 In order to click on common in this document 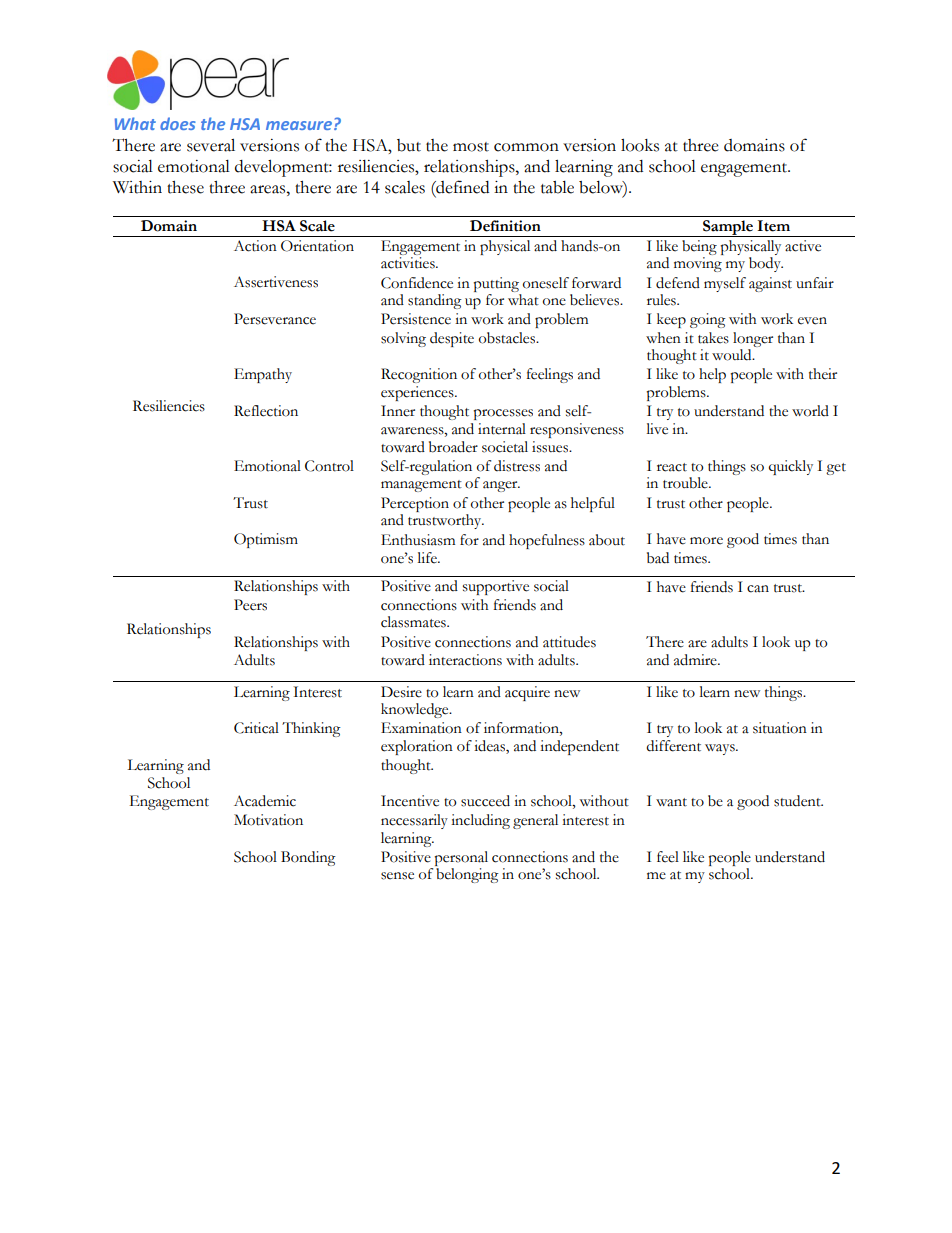, I will do `click(526, 147)`.
